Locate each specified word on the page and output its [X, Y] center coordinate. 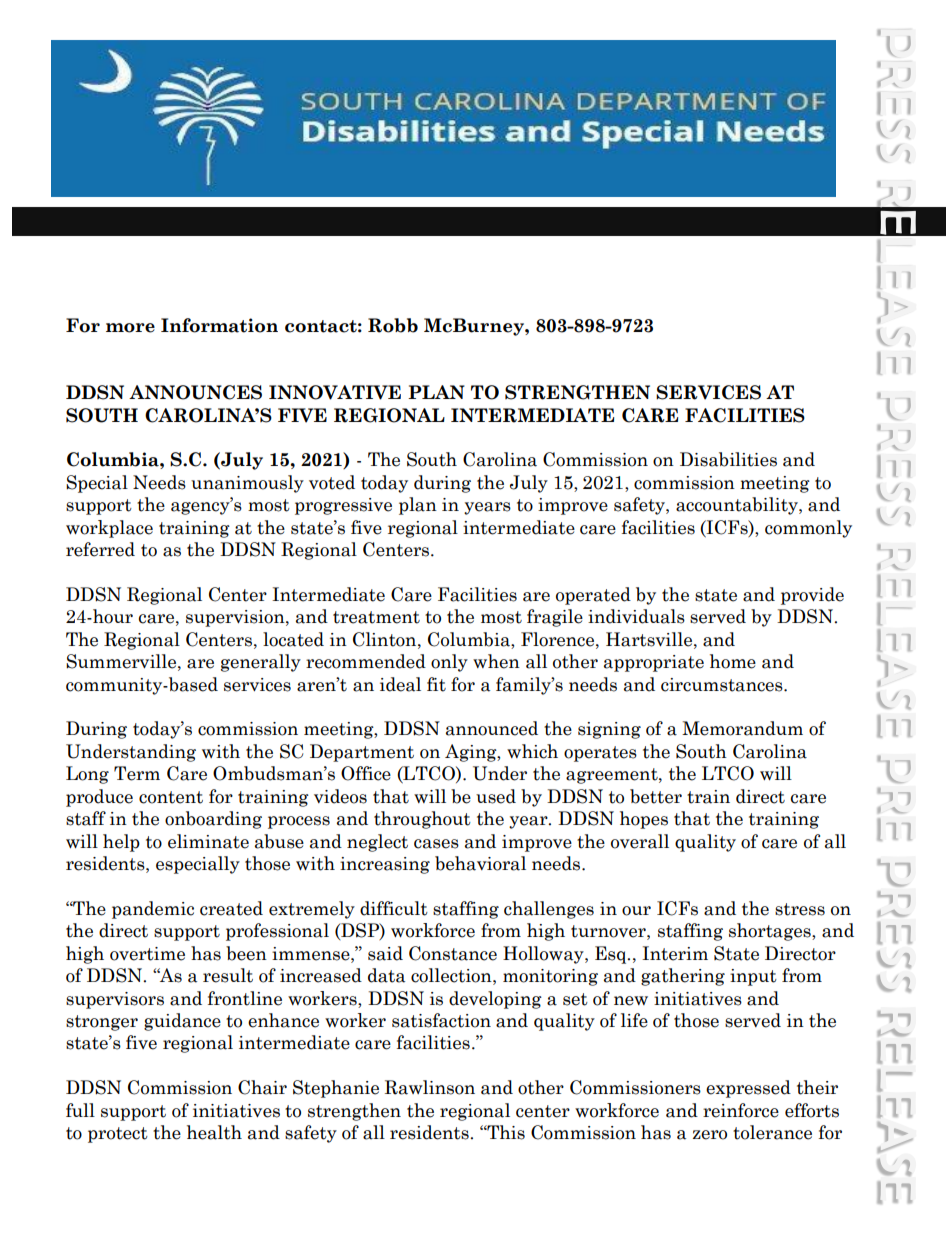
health [214, 1132]
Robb [393, 325]
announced [492, 728]
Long [87, 775]
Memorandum [742, 728]
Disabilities [728, 459]
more [130, 328]
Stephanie [336, 1089]
